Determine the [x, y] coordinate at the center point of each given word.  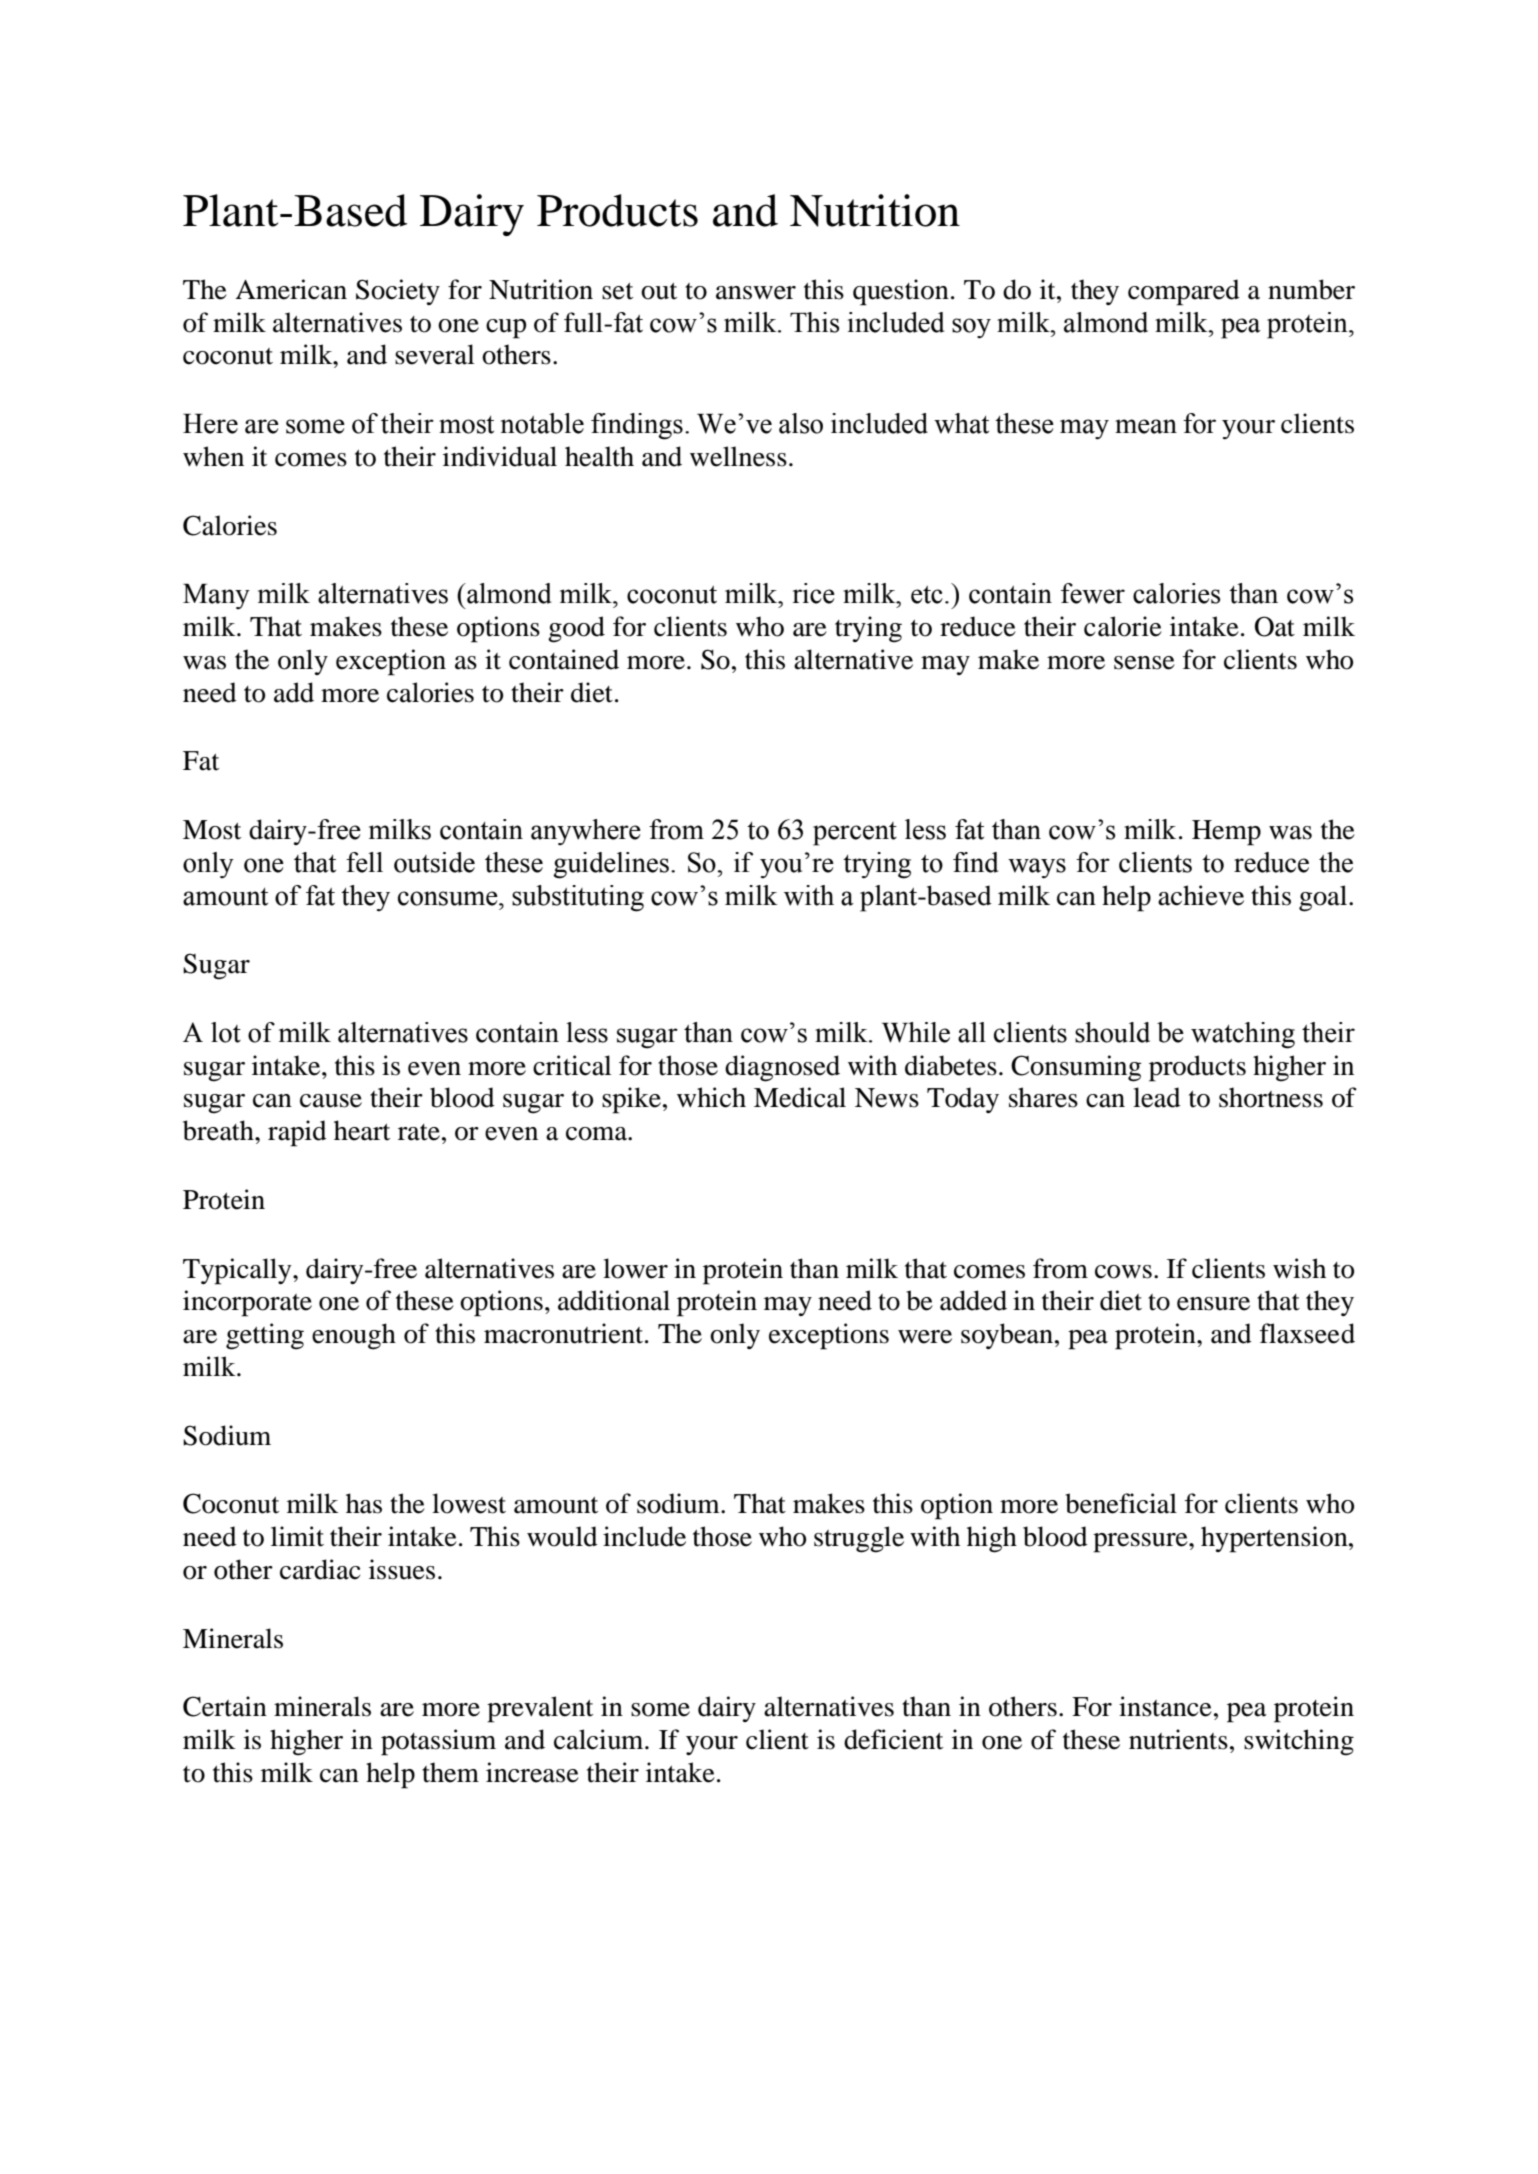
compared [1184, 292]
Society [398, 292]
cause [331, 1101]
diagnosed [782, 1068]
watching [1243, 1035]
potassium [438, 1742]
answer [756, 293]
